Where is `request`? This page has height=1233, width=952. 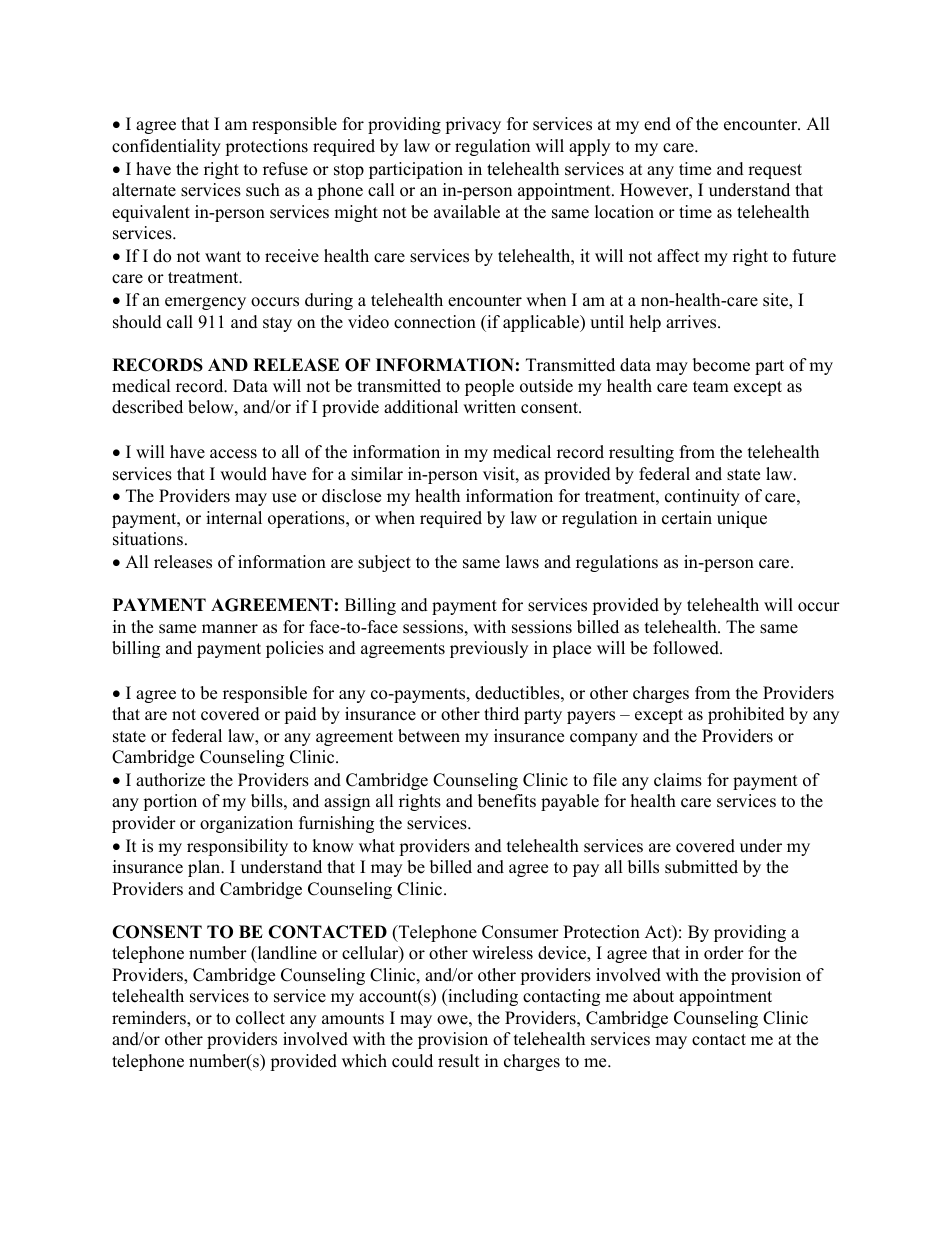
request is located at coordinates (775, 171).
